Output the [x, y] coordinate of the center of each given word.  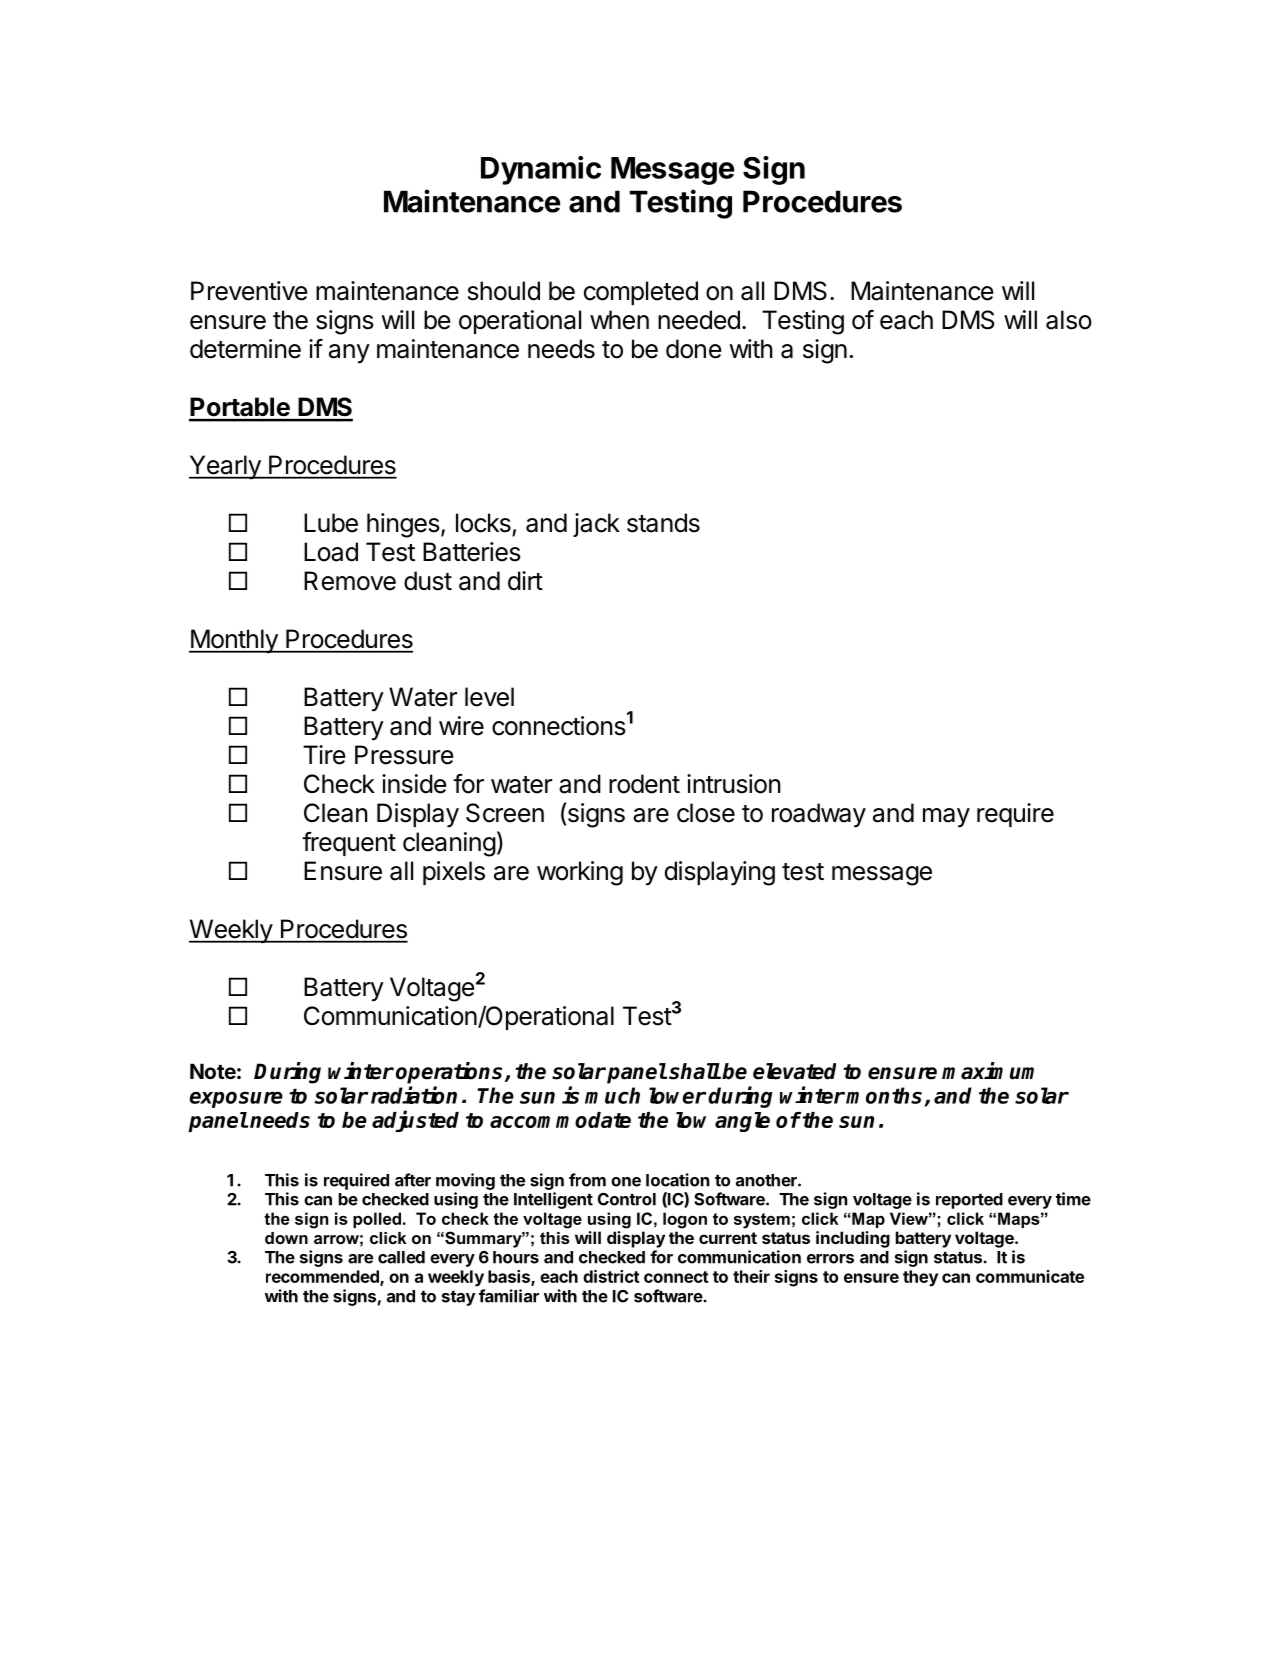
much [612, 1095]
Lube [331, 523]
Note [213, 1071]
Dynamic [541, 170]
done [693, 349]
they [920, 1278]
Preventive [249, 291]
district [611, 1276]
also [1069, 320]
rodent [644, 784]
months [885, 1096]
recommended [323, 1277]
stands [663, 523]
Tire [324, 755]
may [946, 818]
